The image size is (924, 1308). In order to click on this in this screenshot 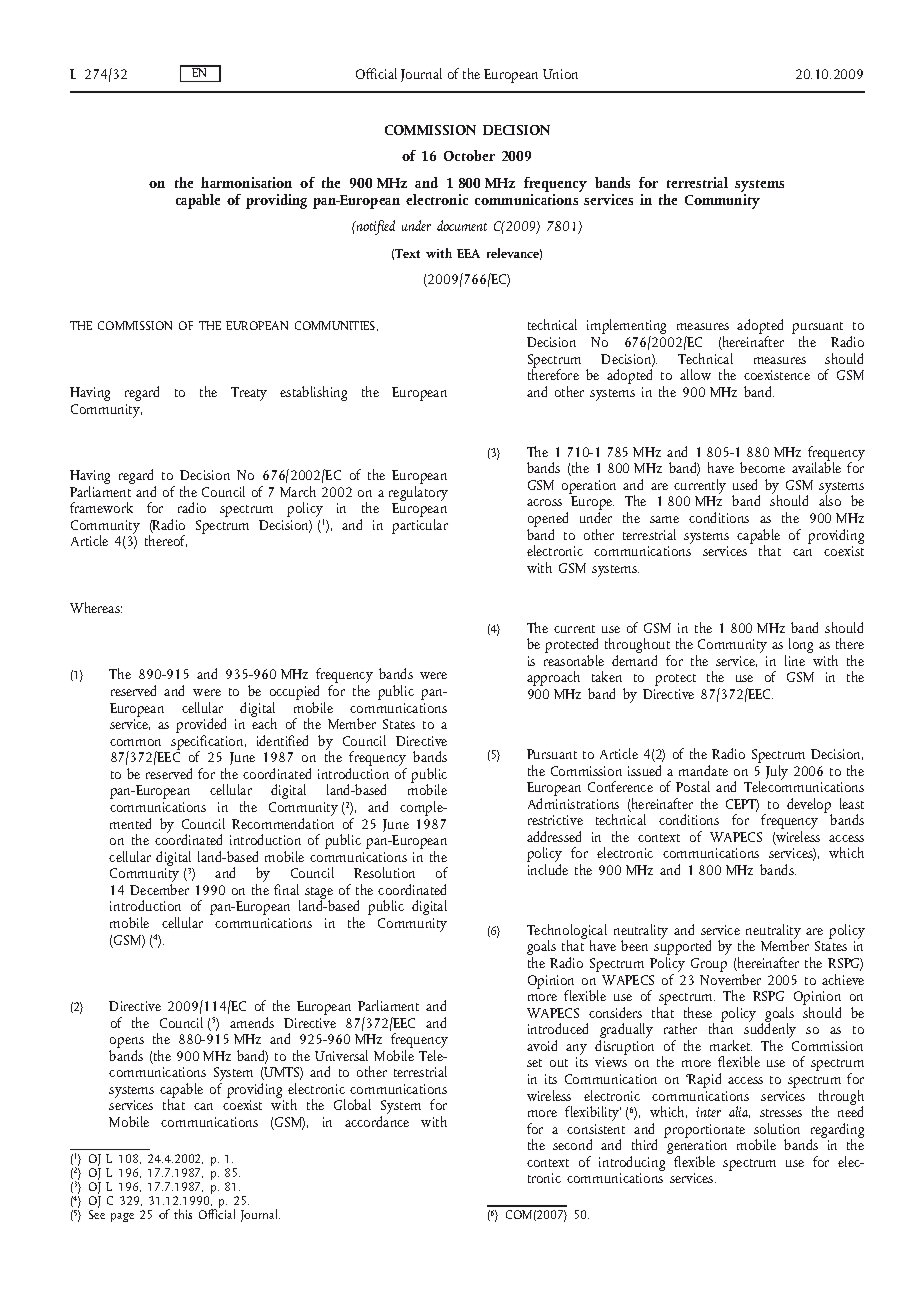, I will do `click(183, 1214)`.
